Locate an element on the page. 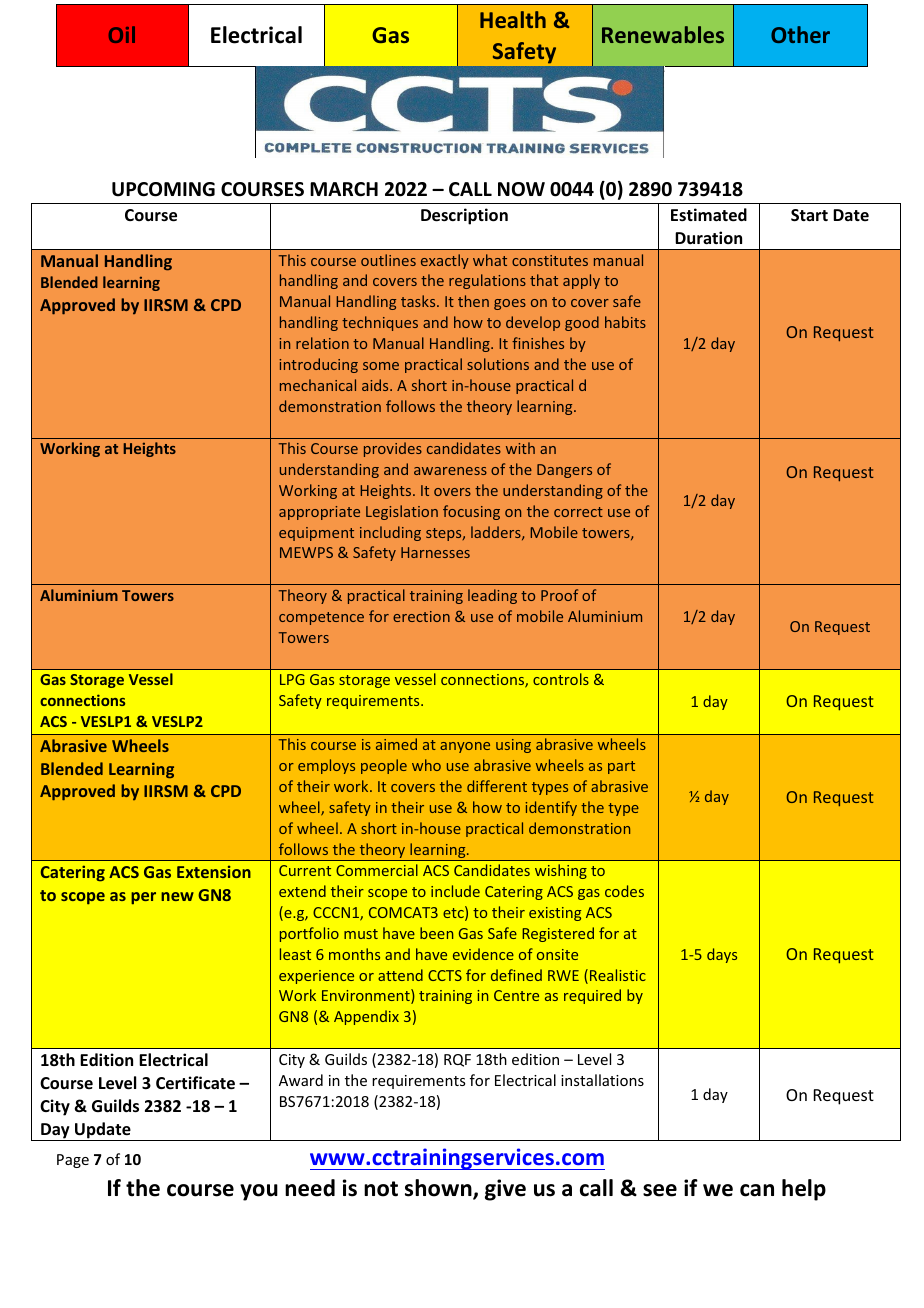 The width and height of the page is (924, 1308). LPG is located at coordinates (292, 679).
